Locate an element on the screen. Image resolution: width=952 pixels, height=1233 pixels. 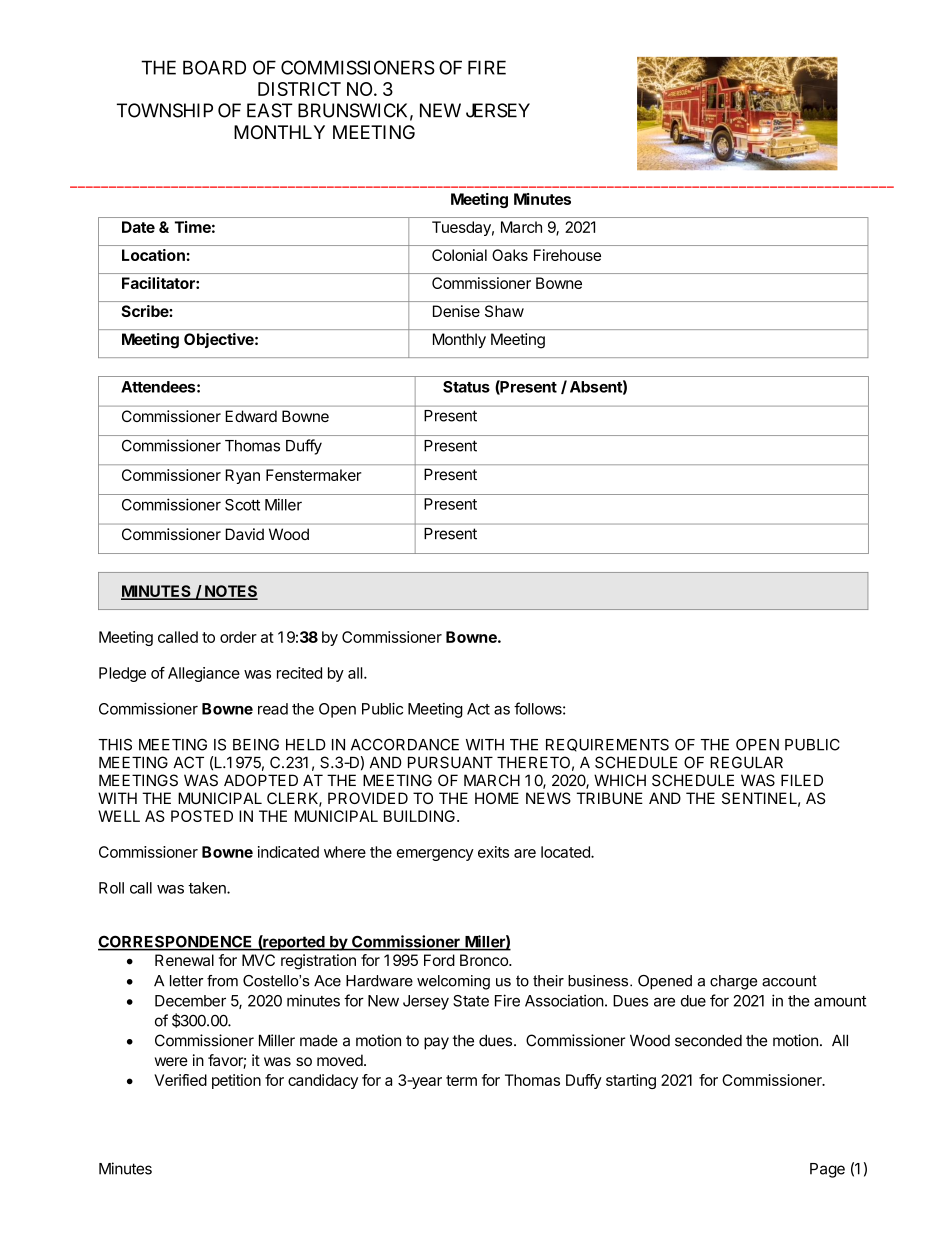
REGULAR is located at coordinates (746, 762).
